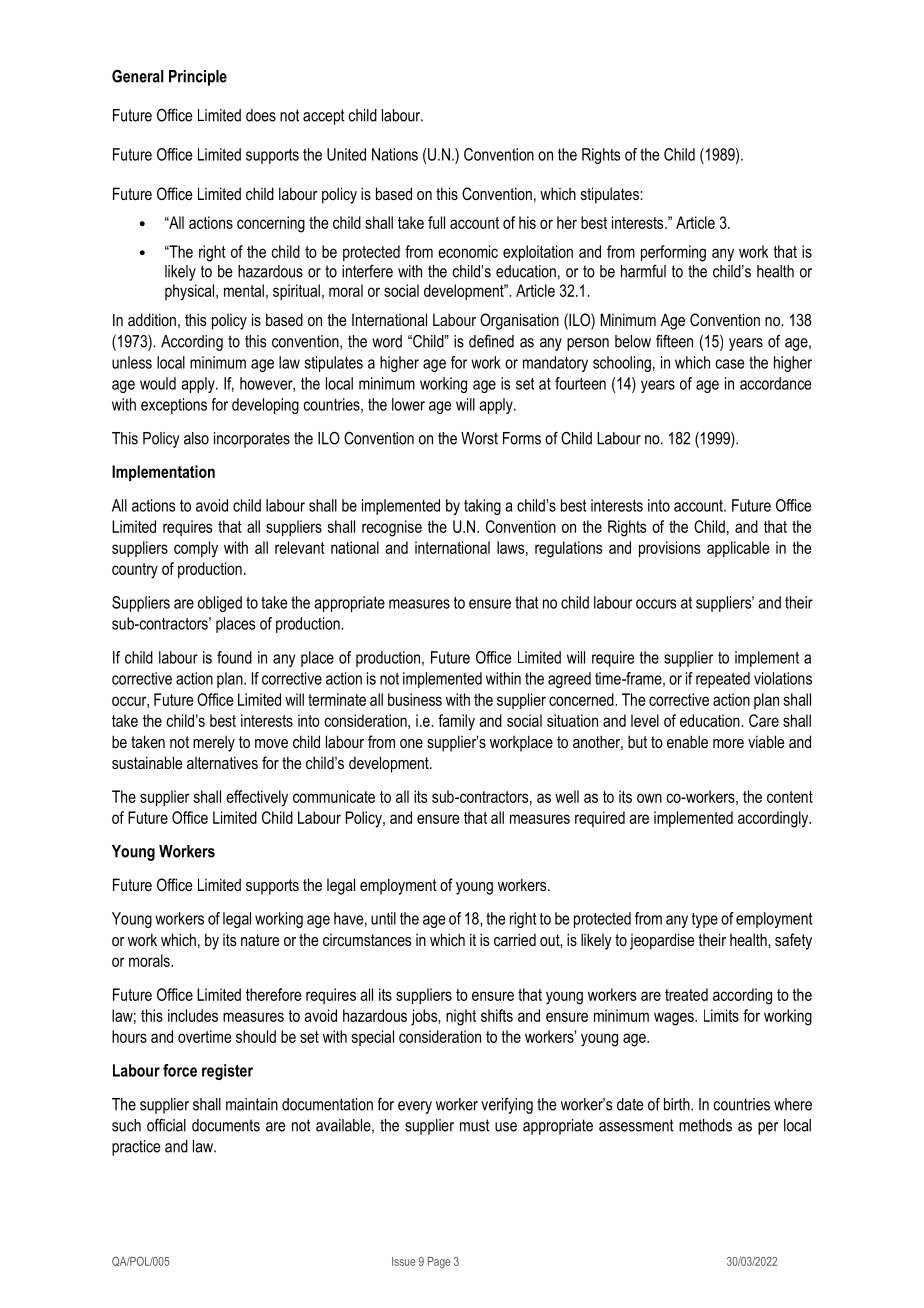 This screenshot has height=1308, width=924. I want to click on Page, so click(439, 1263).
